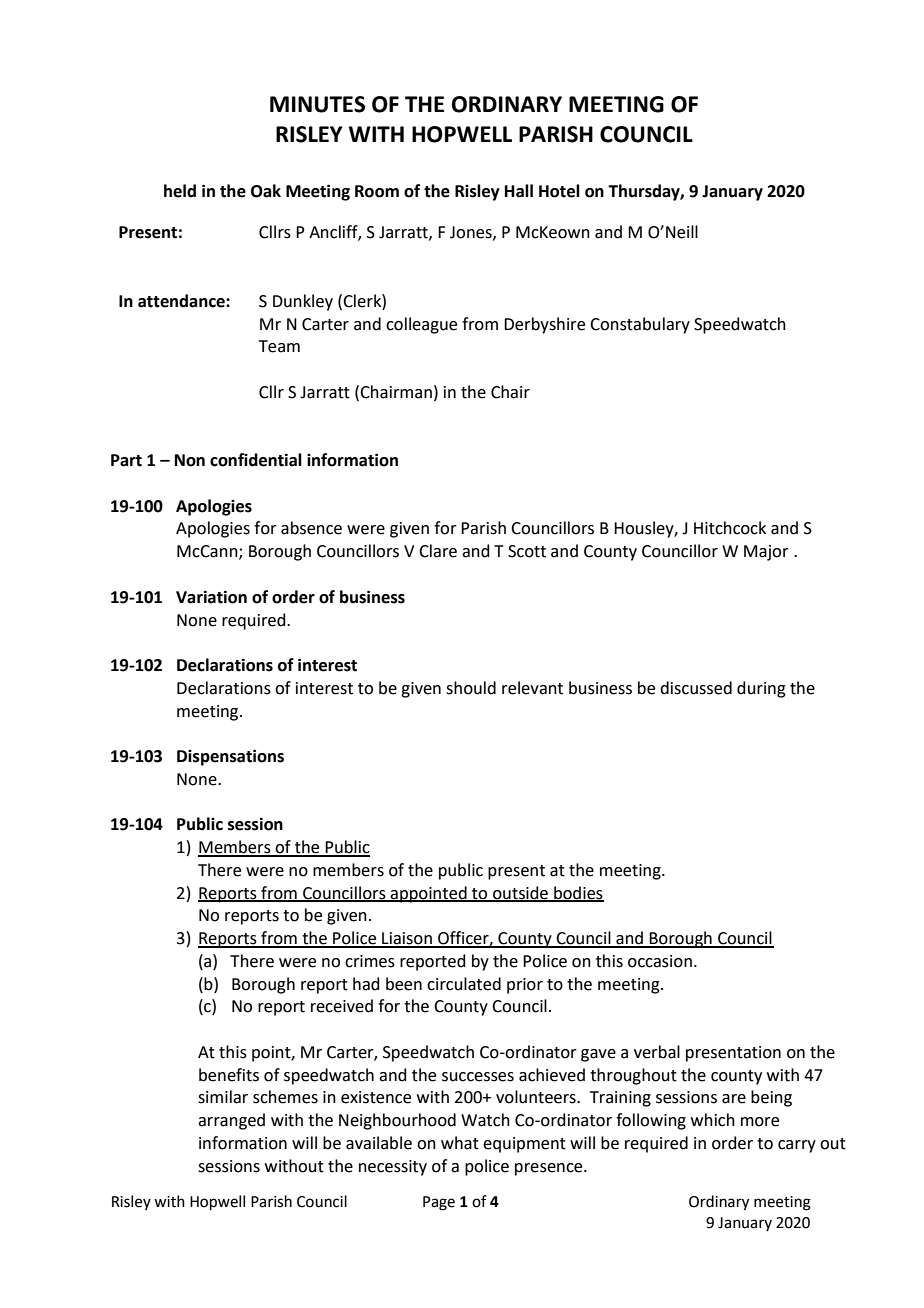 This image has height=1308, width=924. I want to click on Hotel, so click(559, 191).
